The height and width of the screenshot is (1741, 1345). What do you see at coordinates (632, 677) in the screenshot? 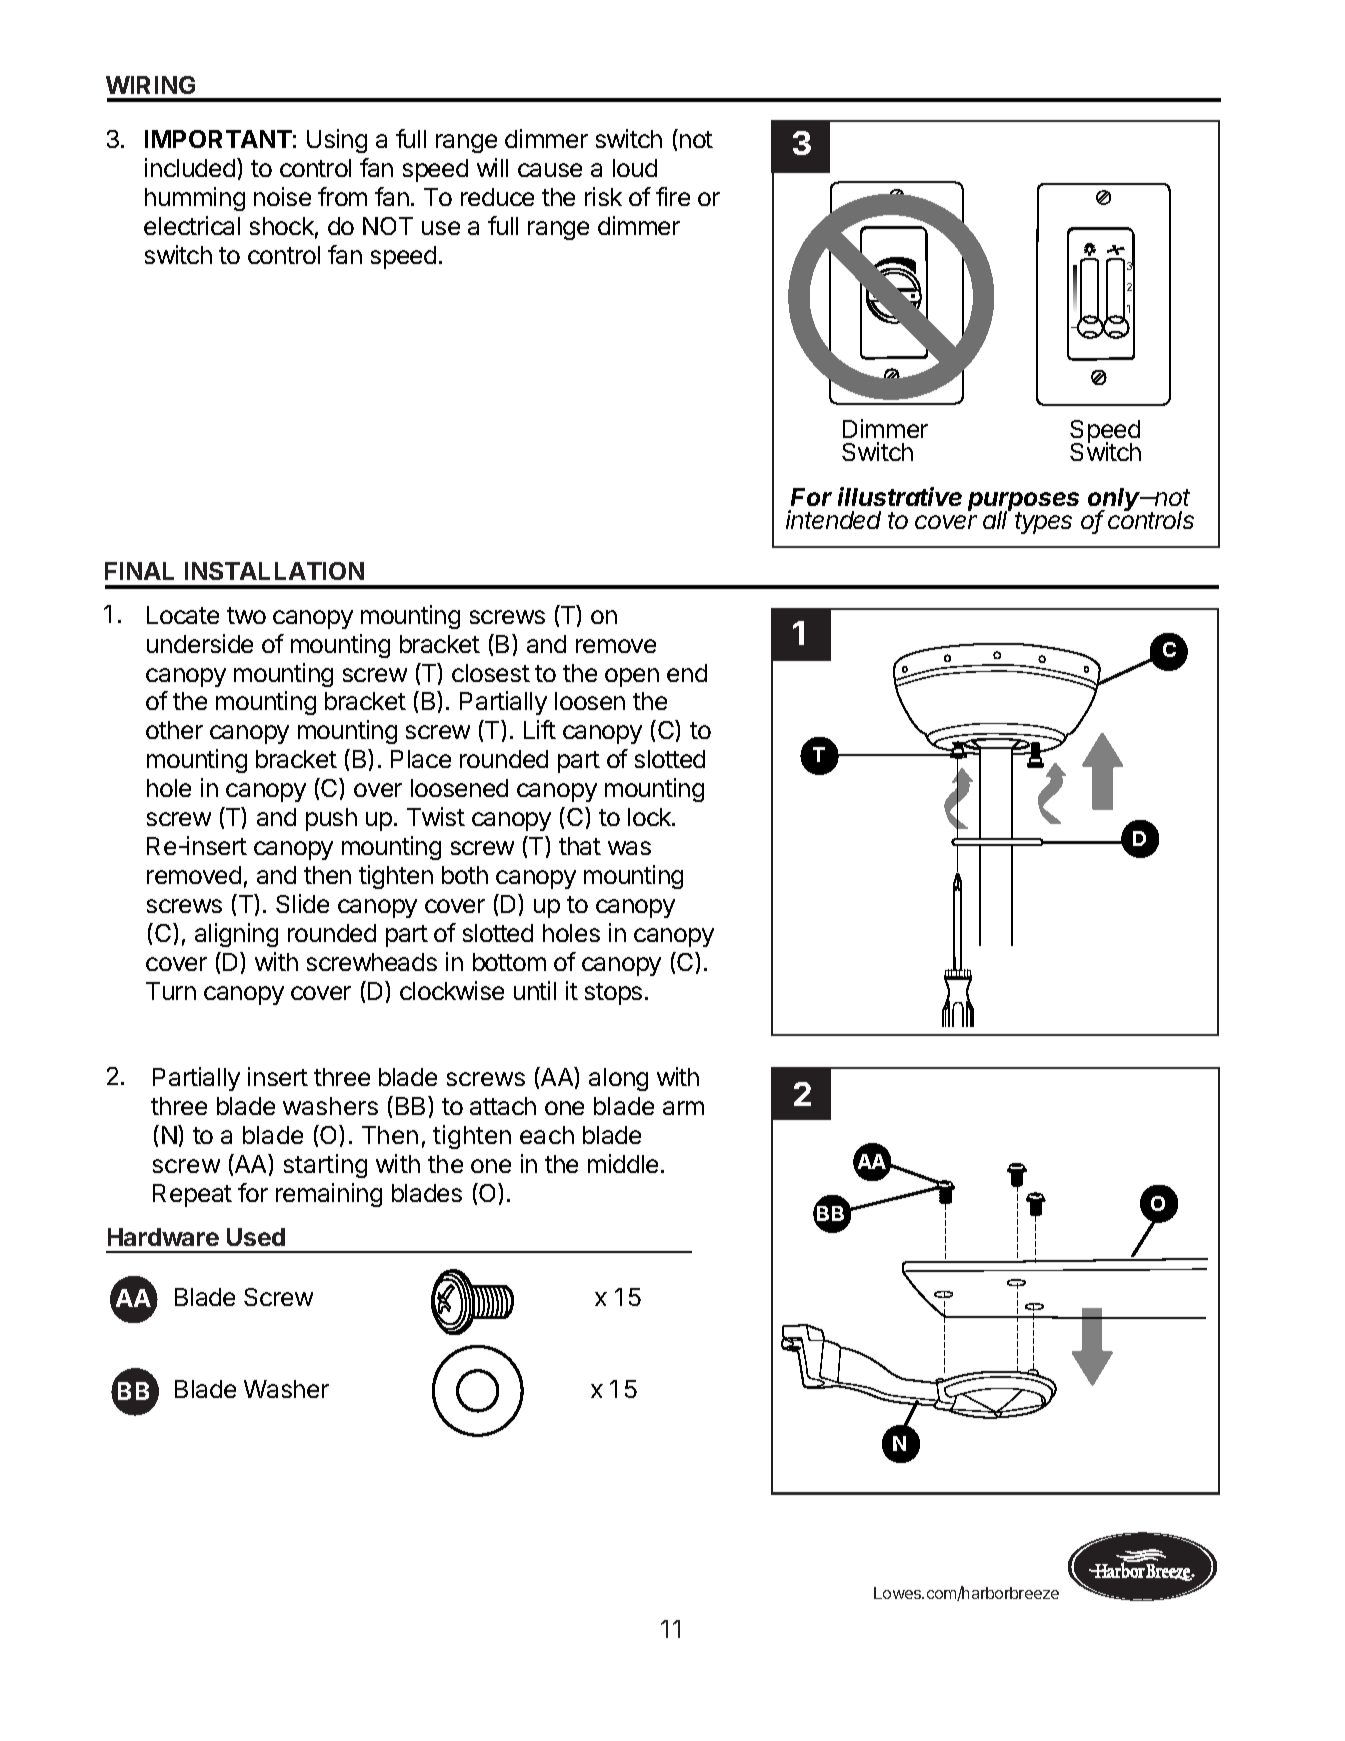
I see `open` at bounding box center [632, 677].
